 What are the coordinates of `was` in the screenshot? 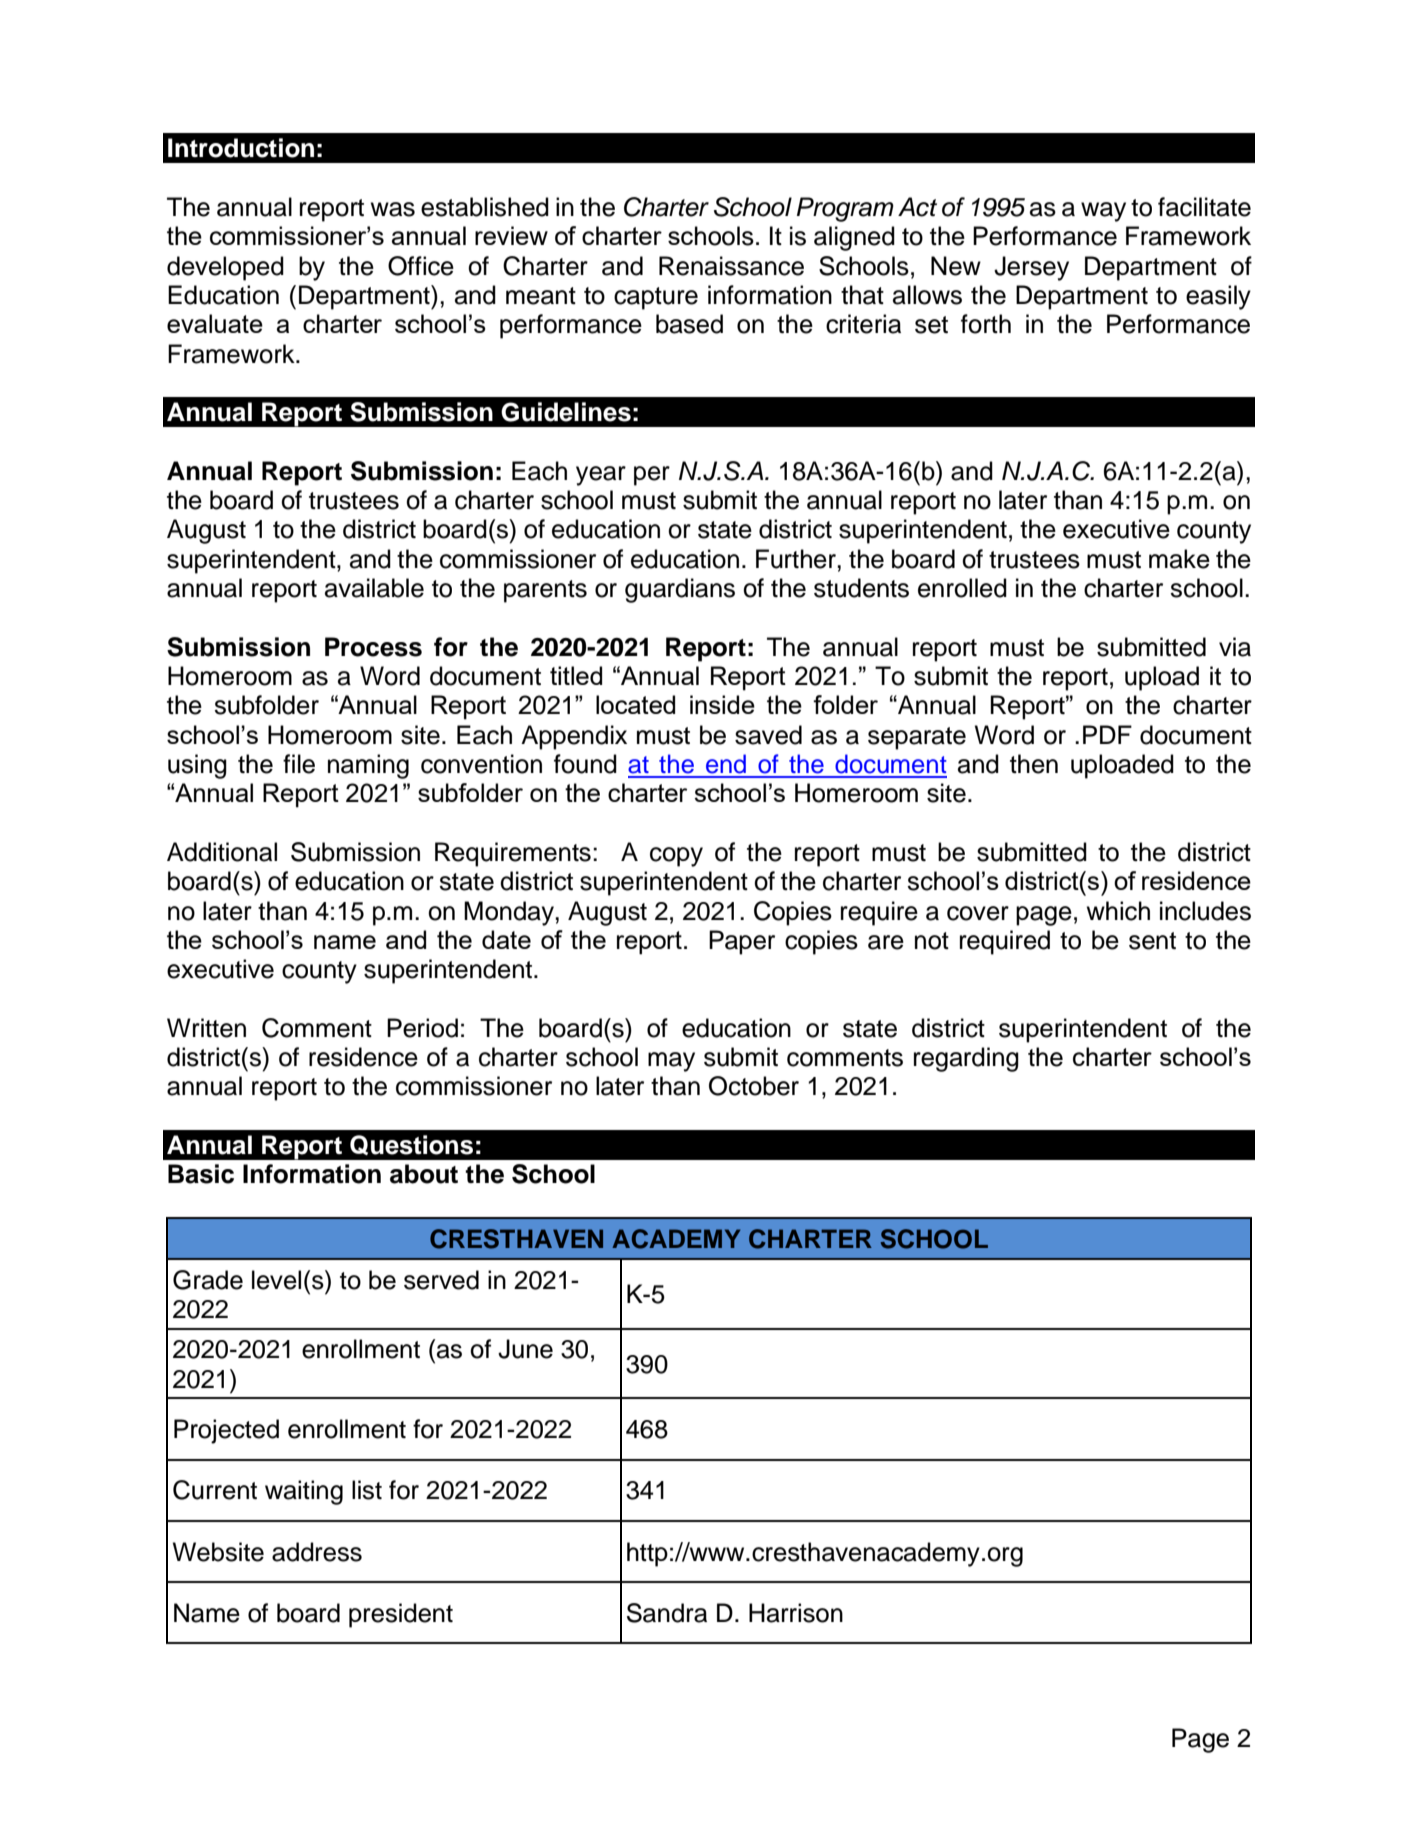 It's located at (393, 209).
